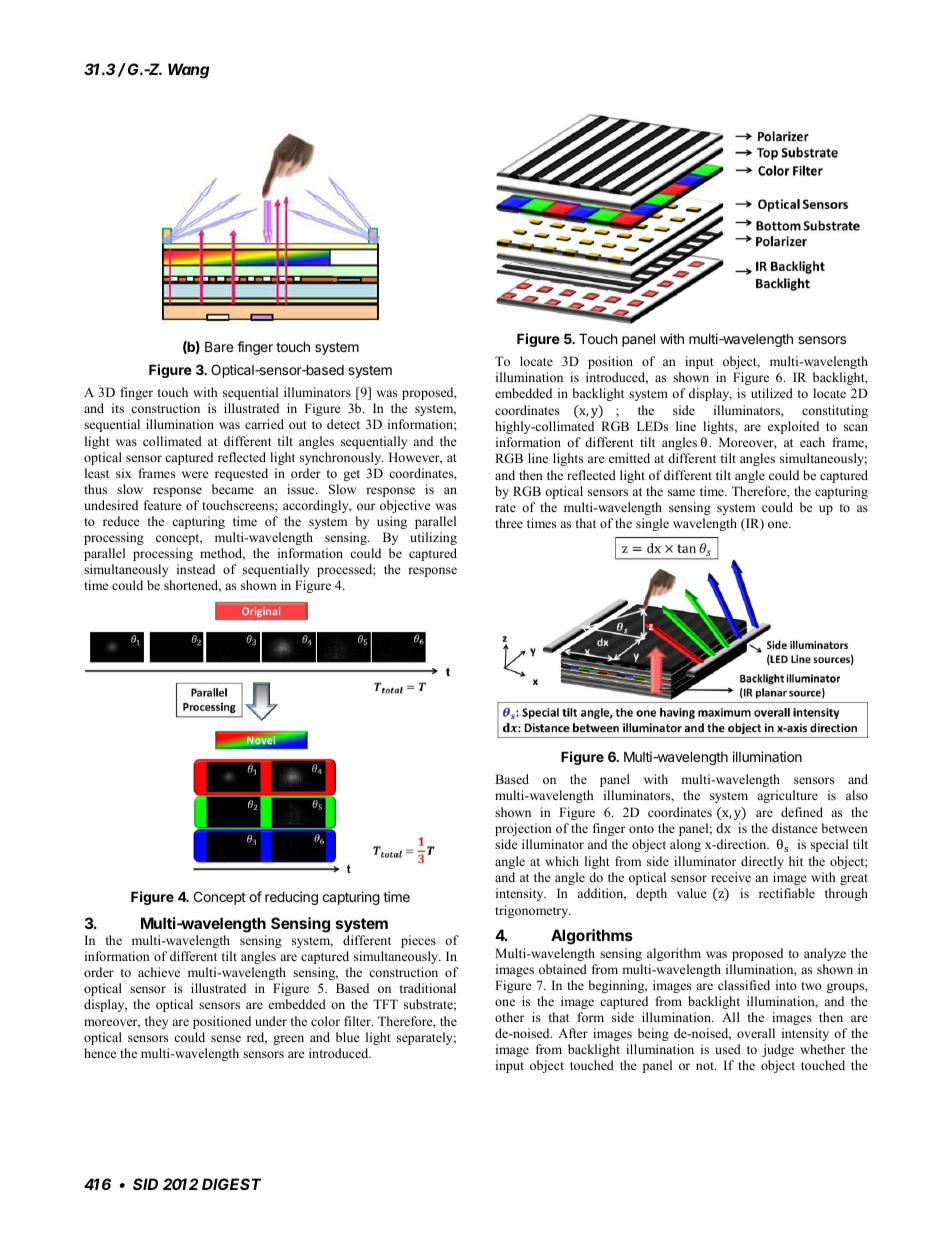 Image resolution: width=952 pixels, height=1233 pixels. What do you see at coordinates (188, 71) in the screenshot?
I see `Wang` at bounding box center [188, 71].
